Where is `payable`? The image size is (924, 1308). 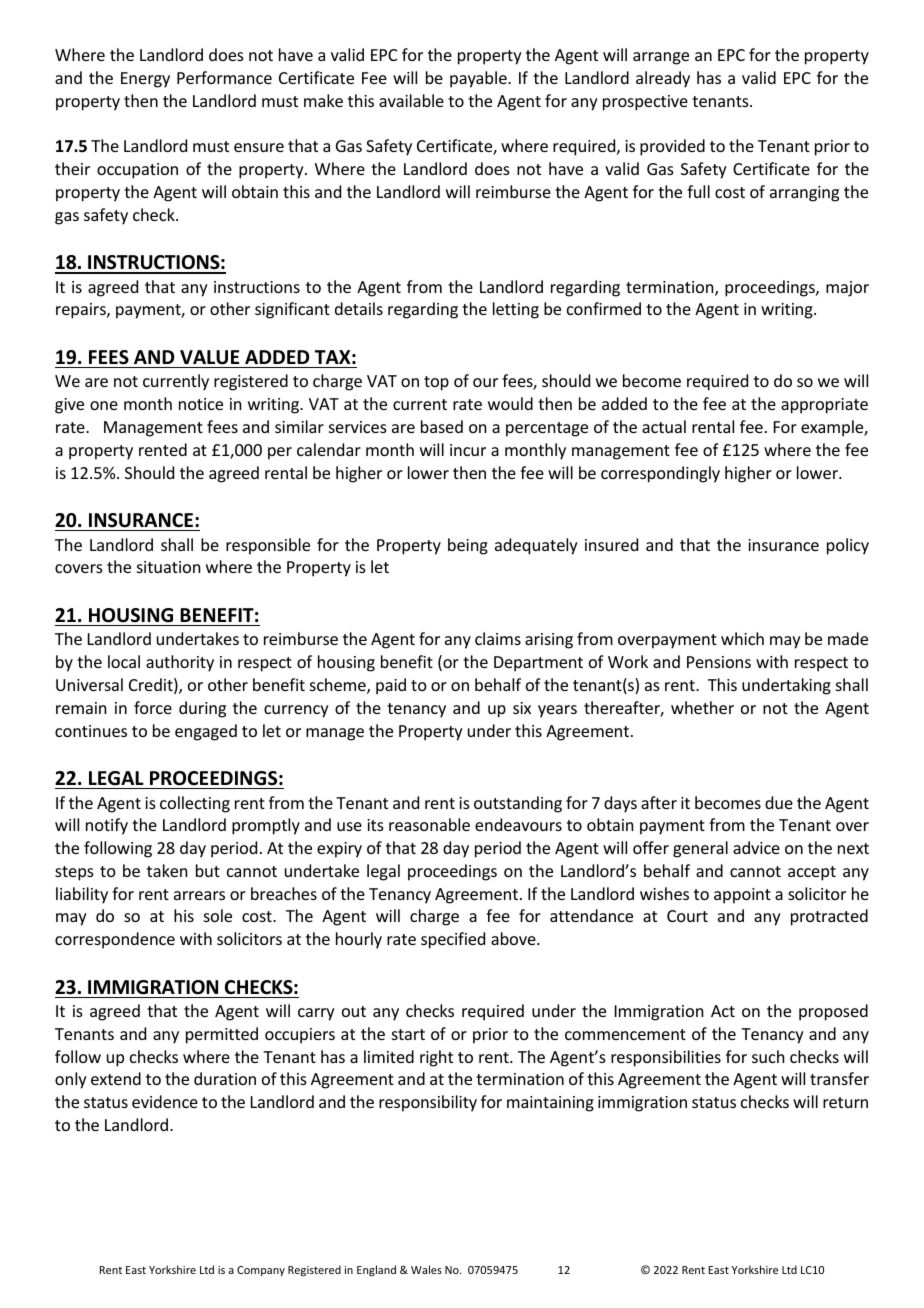
payable is located at coordinates (479, 79).
